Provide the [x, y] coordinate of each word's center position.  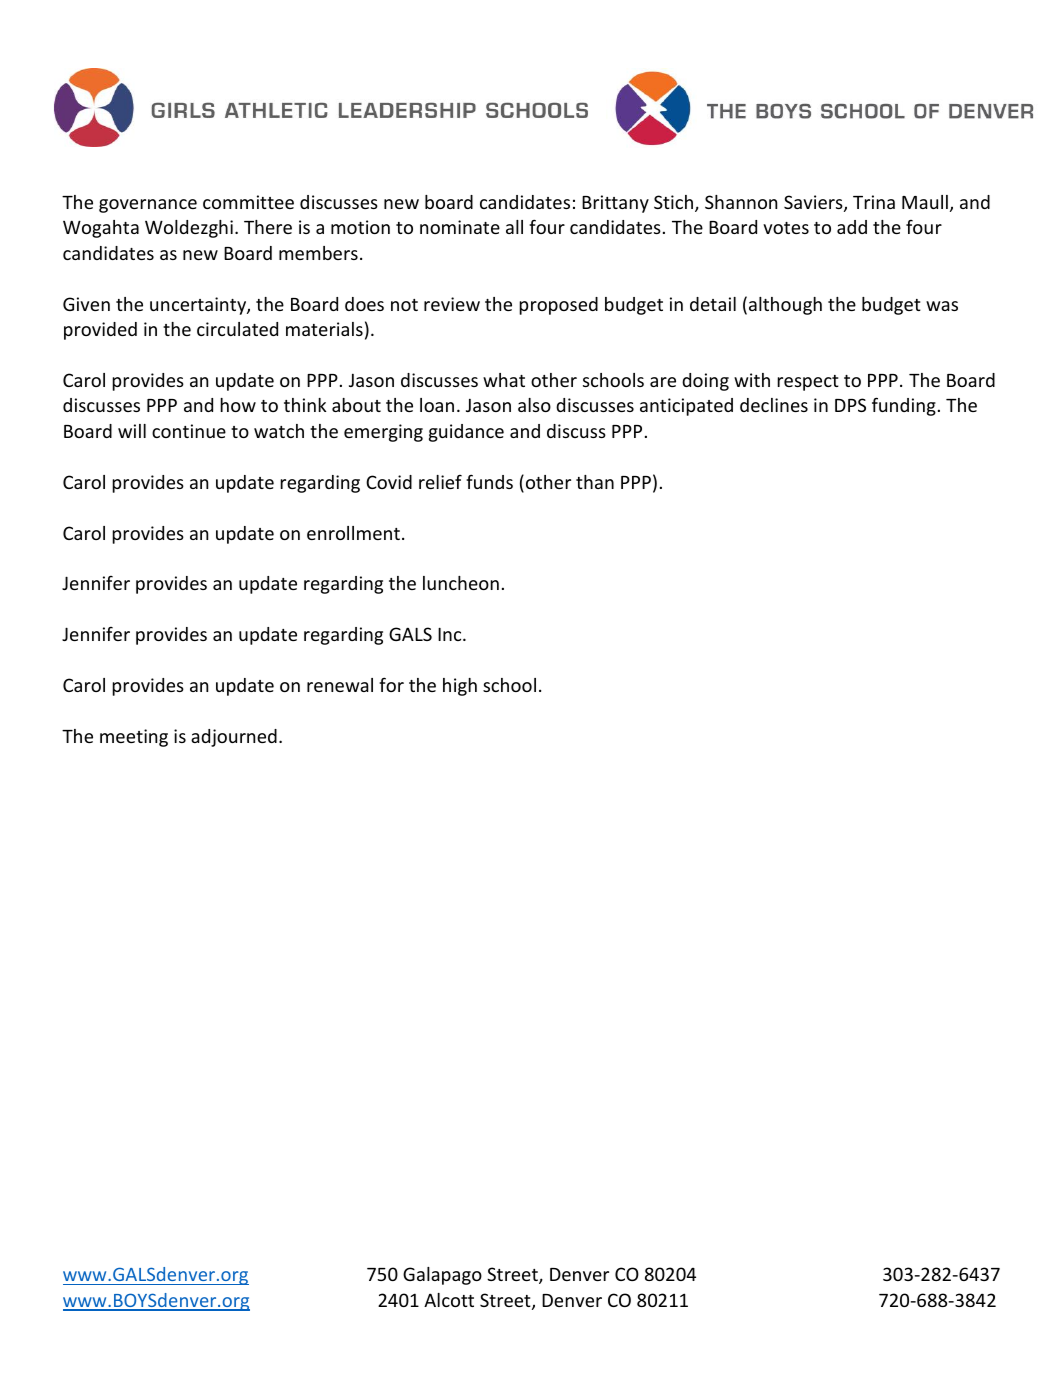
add [852, 227]
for [391, 684]
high [460, 687]
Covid [389, 482]
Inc [451, 634]
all [514, 227]
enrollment [353, 533]
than [595, 482]
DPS [850, 405]
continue [189, 431]
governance [148, 206]
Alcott [449, 1300]
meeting [134, 738]
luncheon [461, 583]
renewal [340, 685]
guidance [466, 433]
